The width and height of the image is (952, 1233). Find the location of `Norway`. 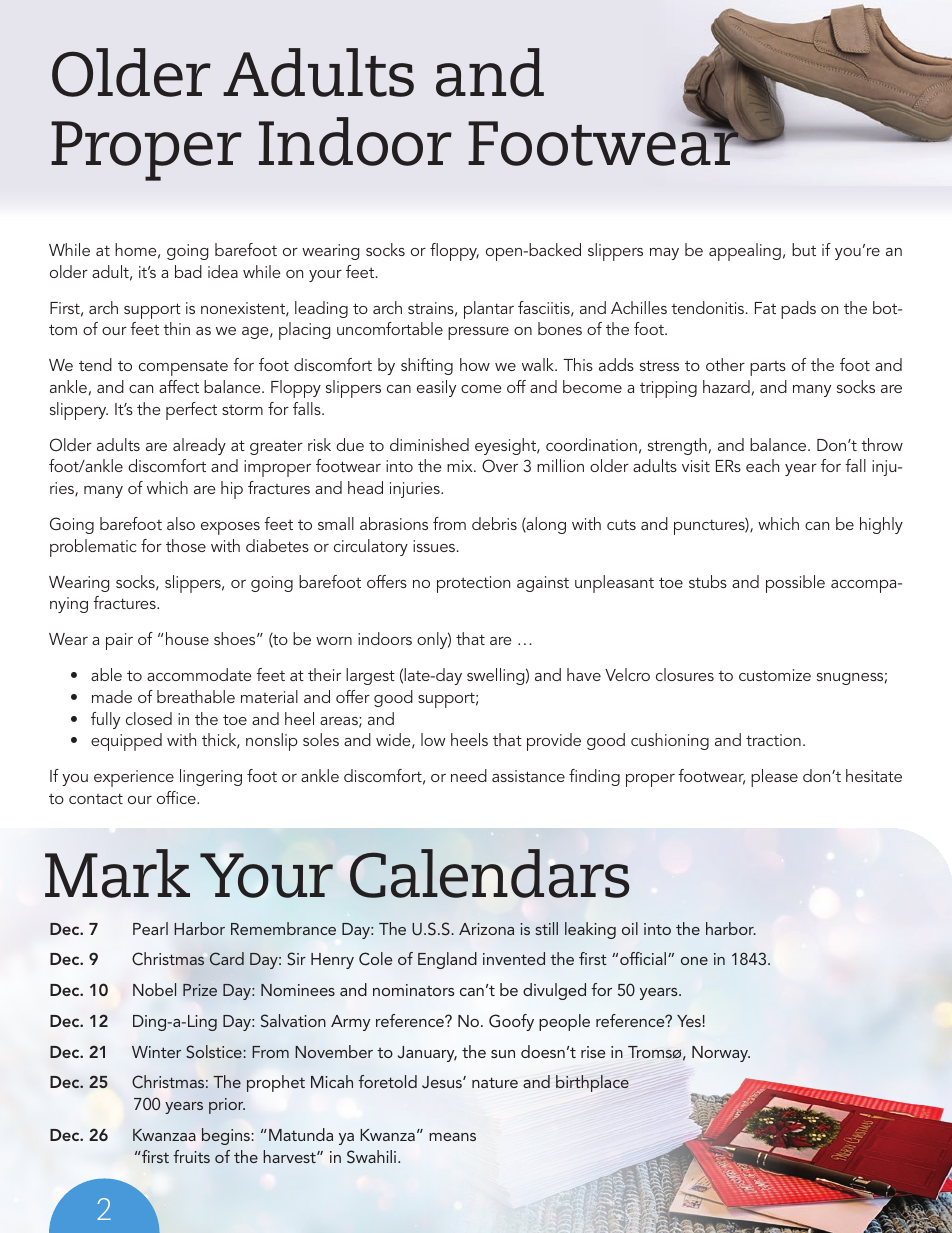

Norway is located at coordinates (721, 1054).
